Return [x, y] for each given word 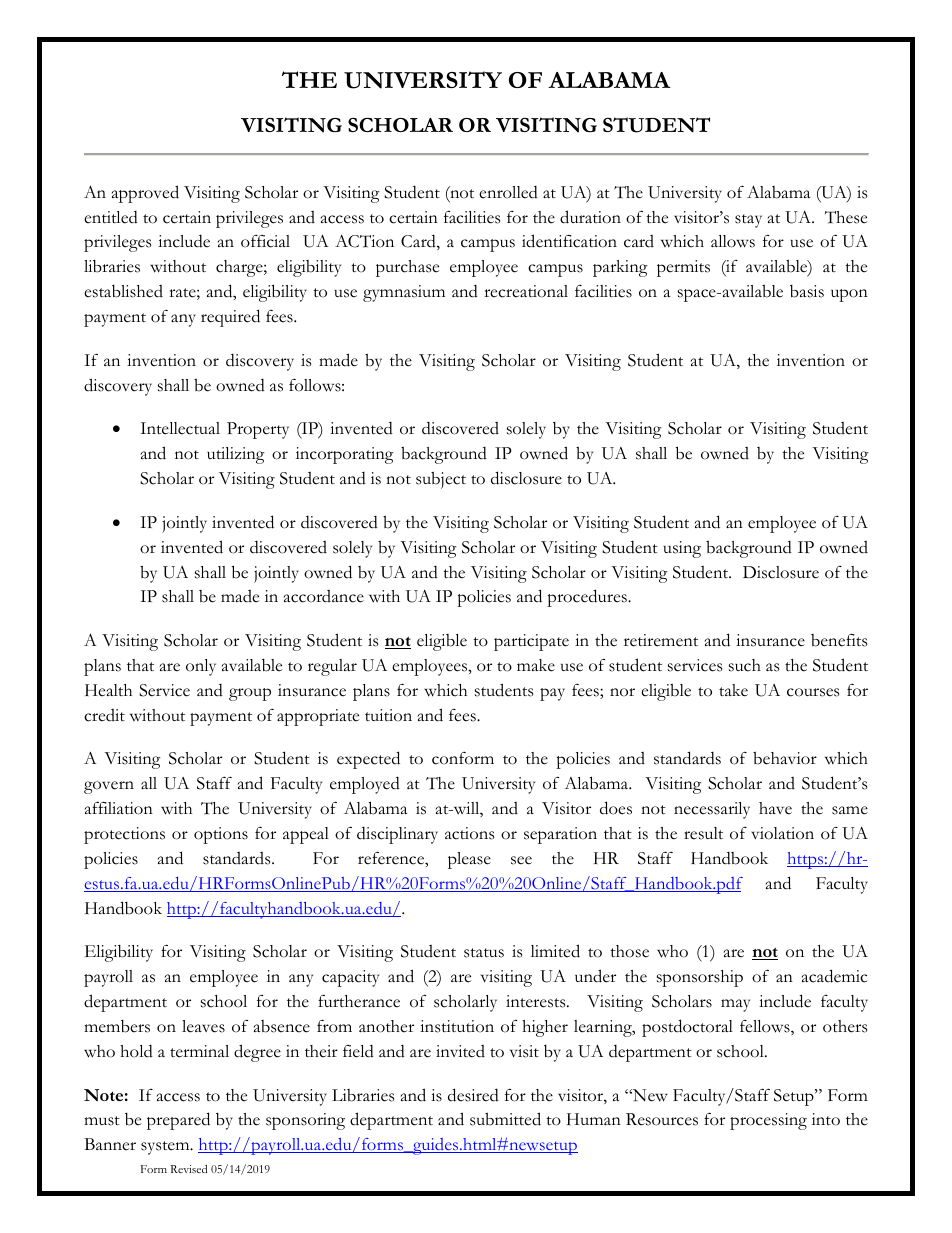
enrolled [508, 192]
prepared [178, 1121]
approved [145, 194]
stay [748, 221]
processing [768, 1121]
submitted [505, 1119]
